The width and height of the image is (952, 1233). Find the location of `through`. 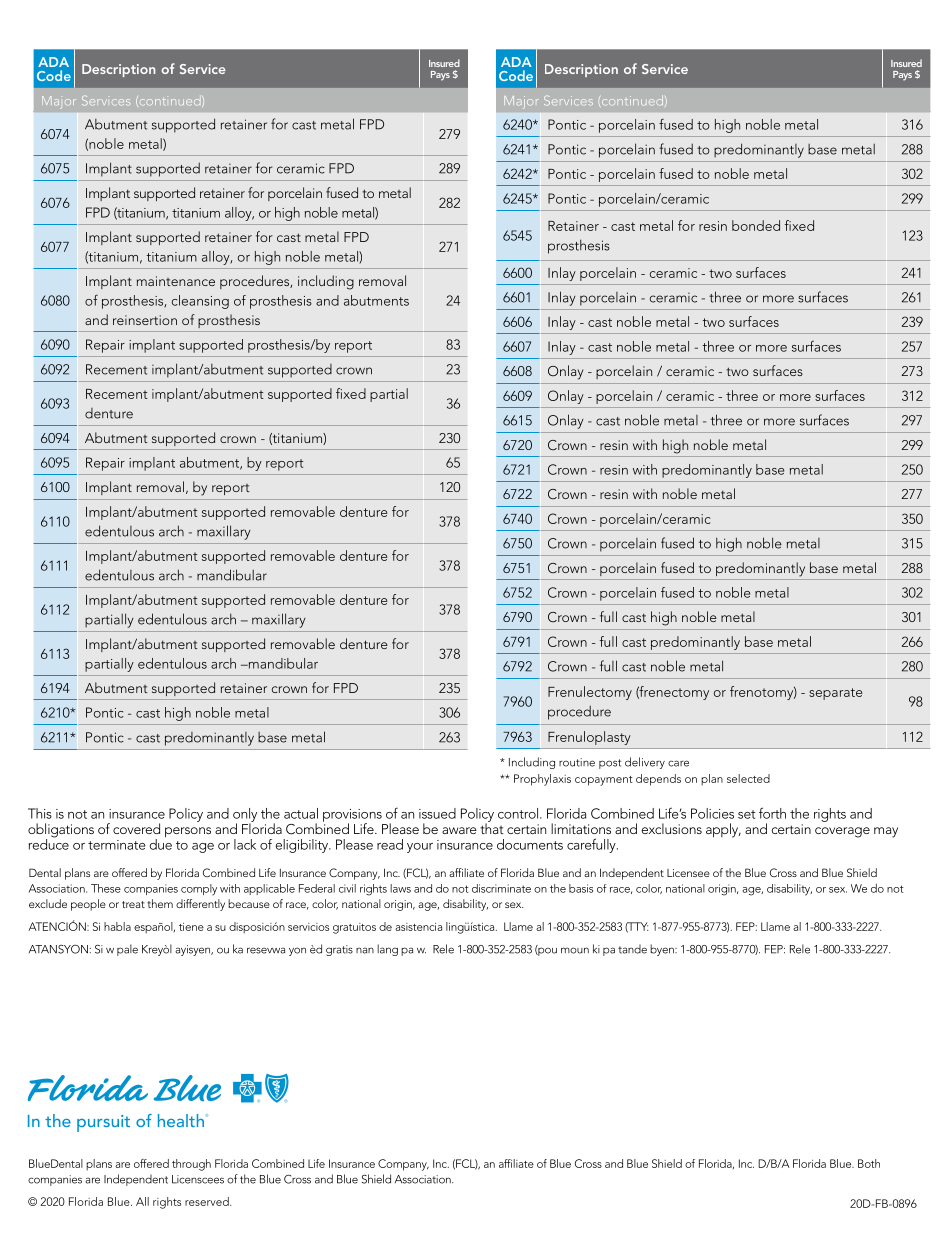

through is located at coordinates (191, 1165).
